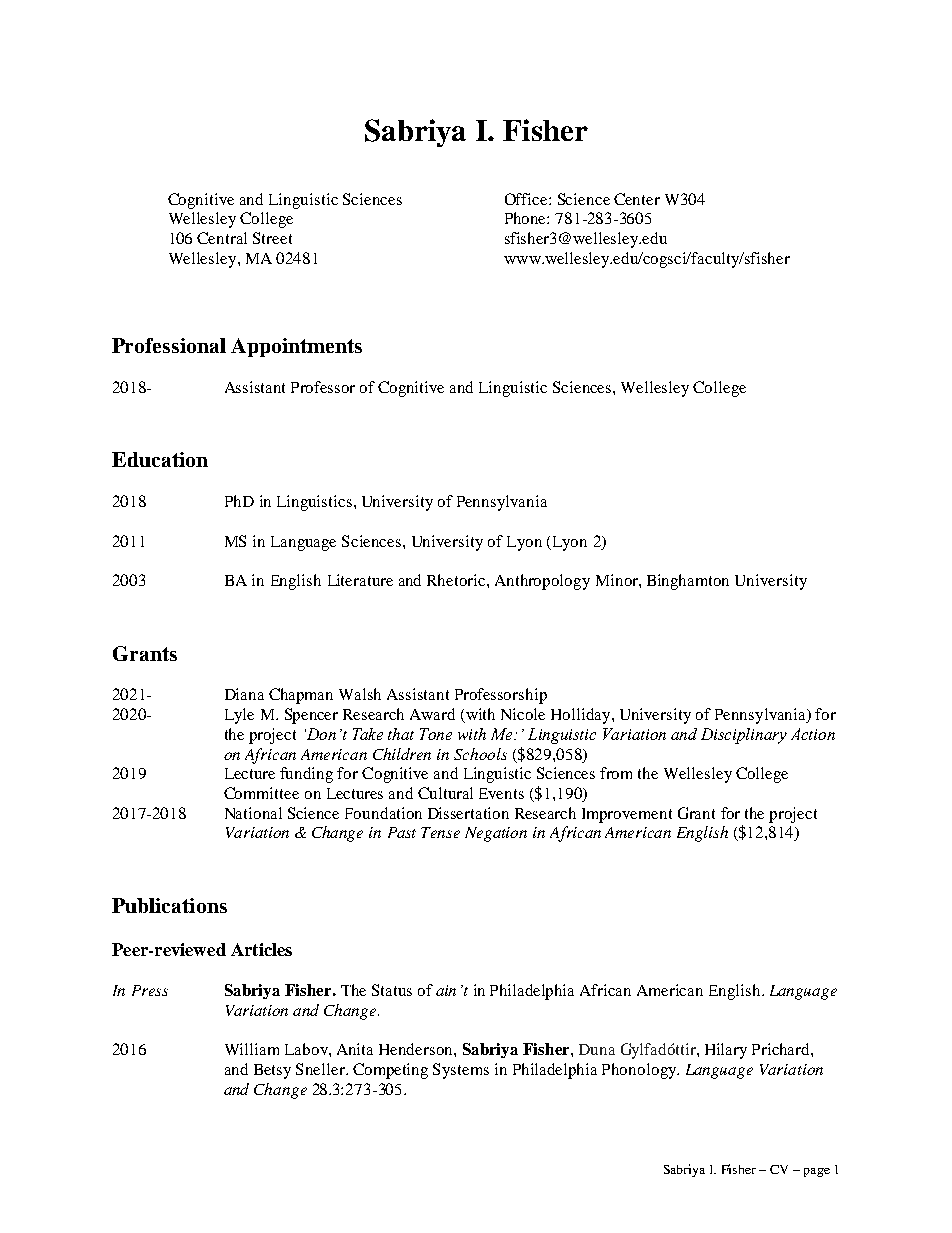  I want to click on Betsy, so click(272, 1071).
